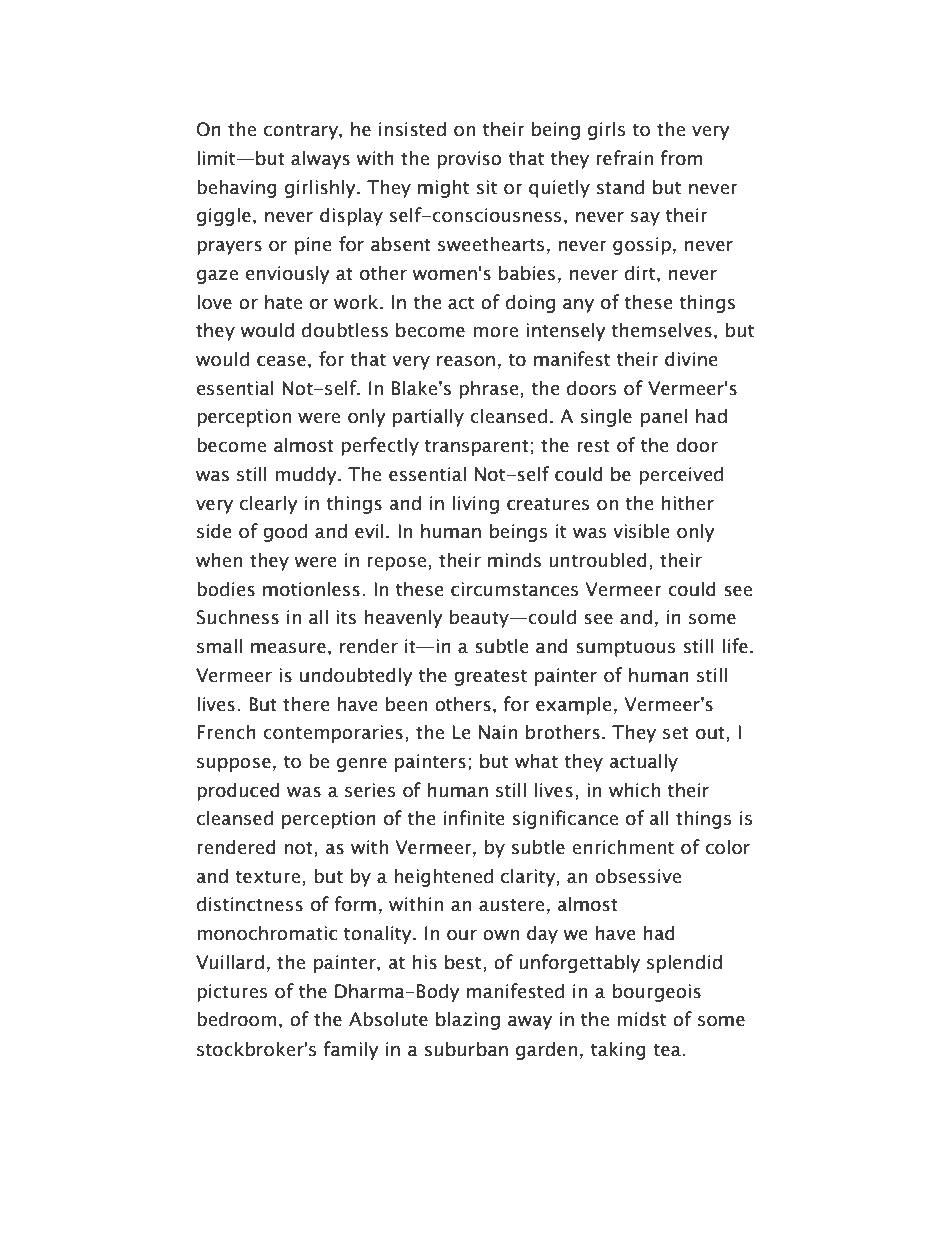 The width and height of the screenshot is (952, 1233). I want to click on infinite, so click(474, 818).
